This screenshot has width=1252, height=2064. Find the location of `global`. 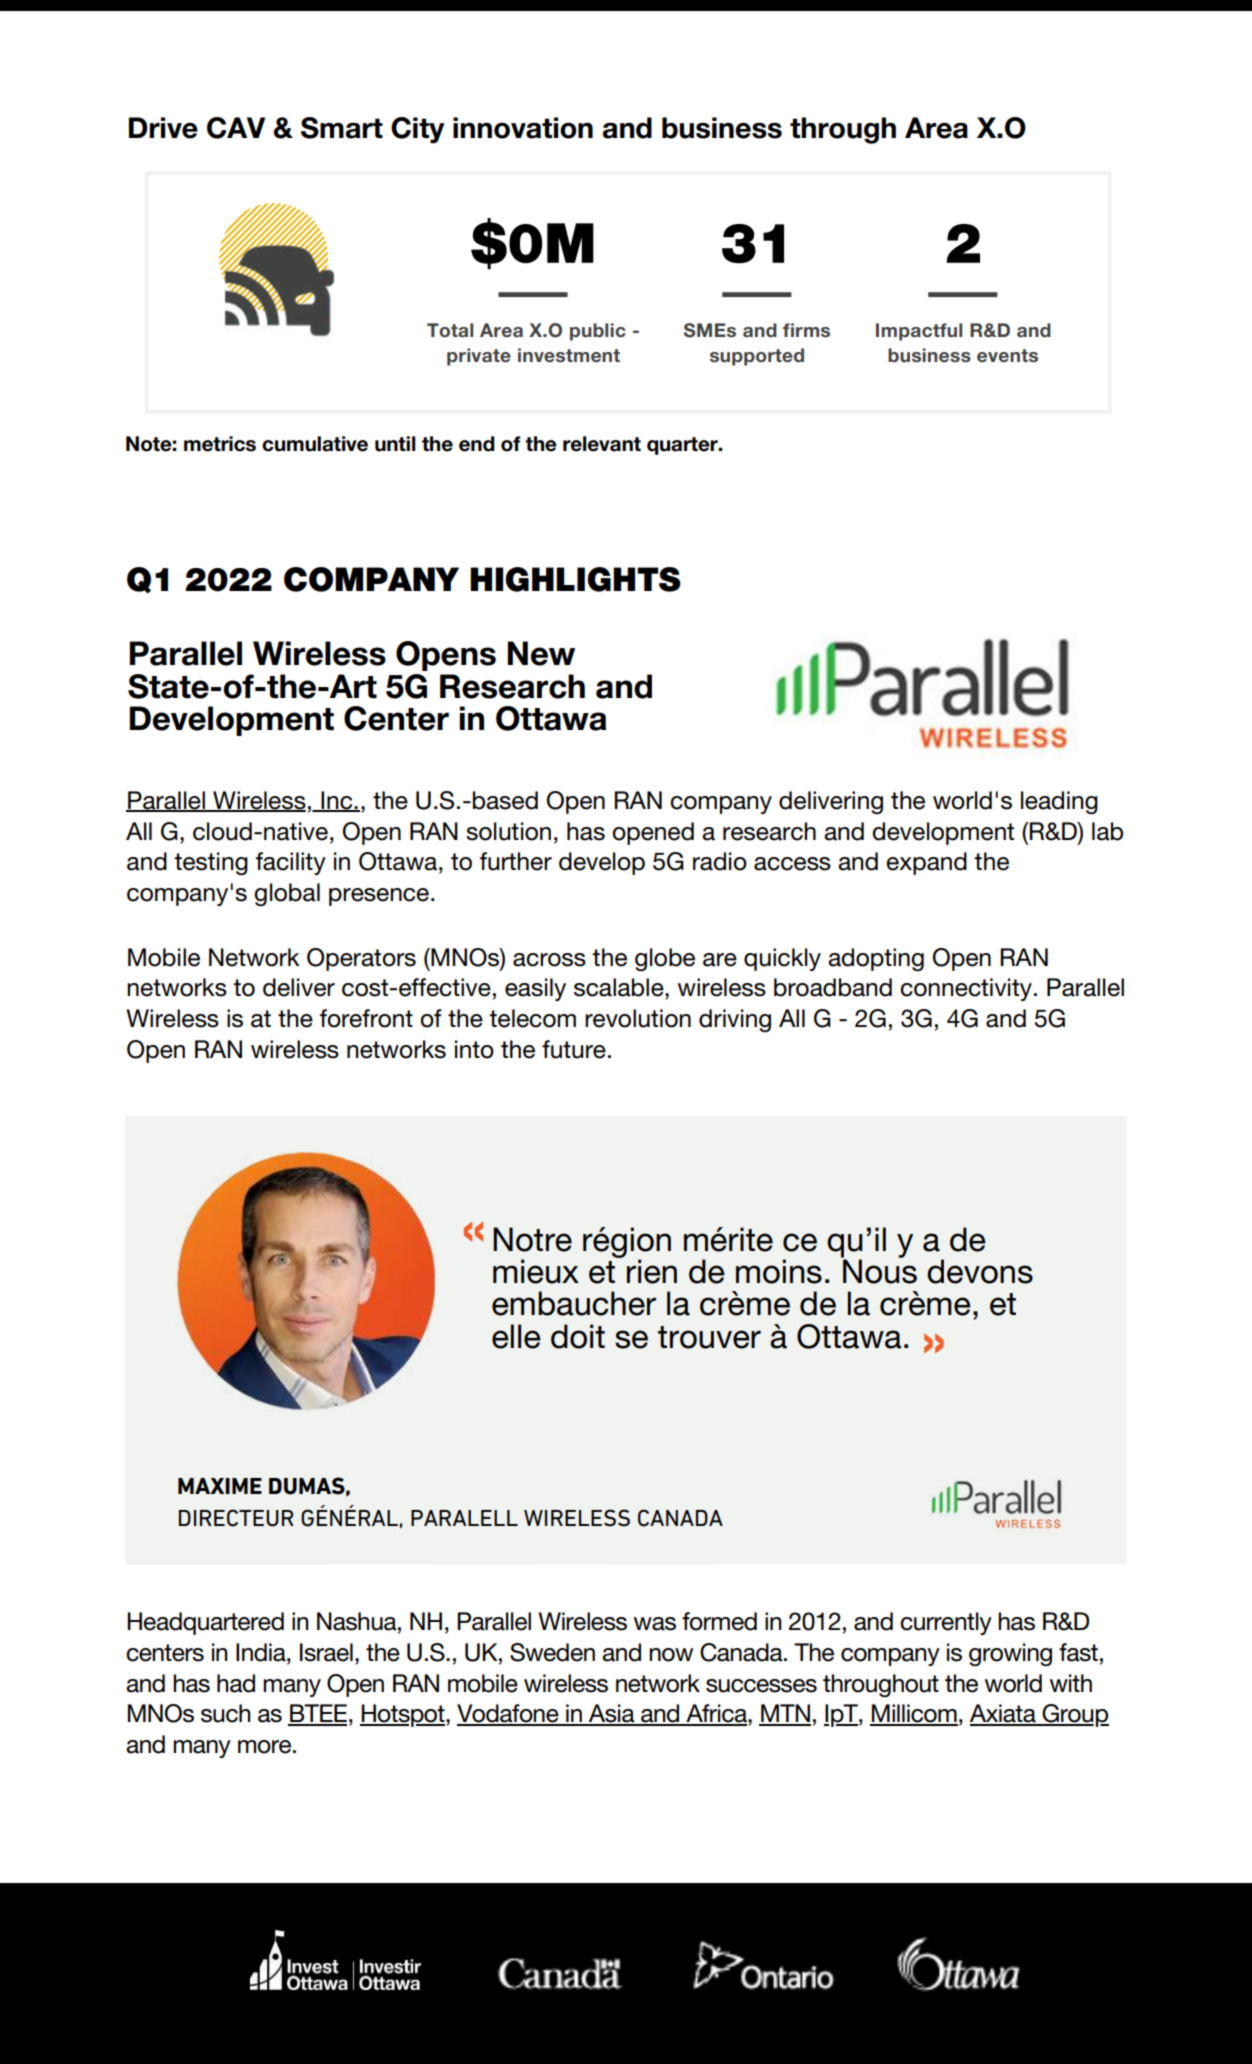

global is located at coordinates (287, 894).
